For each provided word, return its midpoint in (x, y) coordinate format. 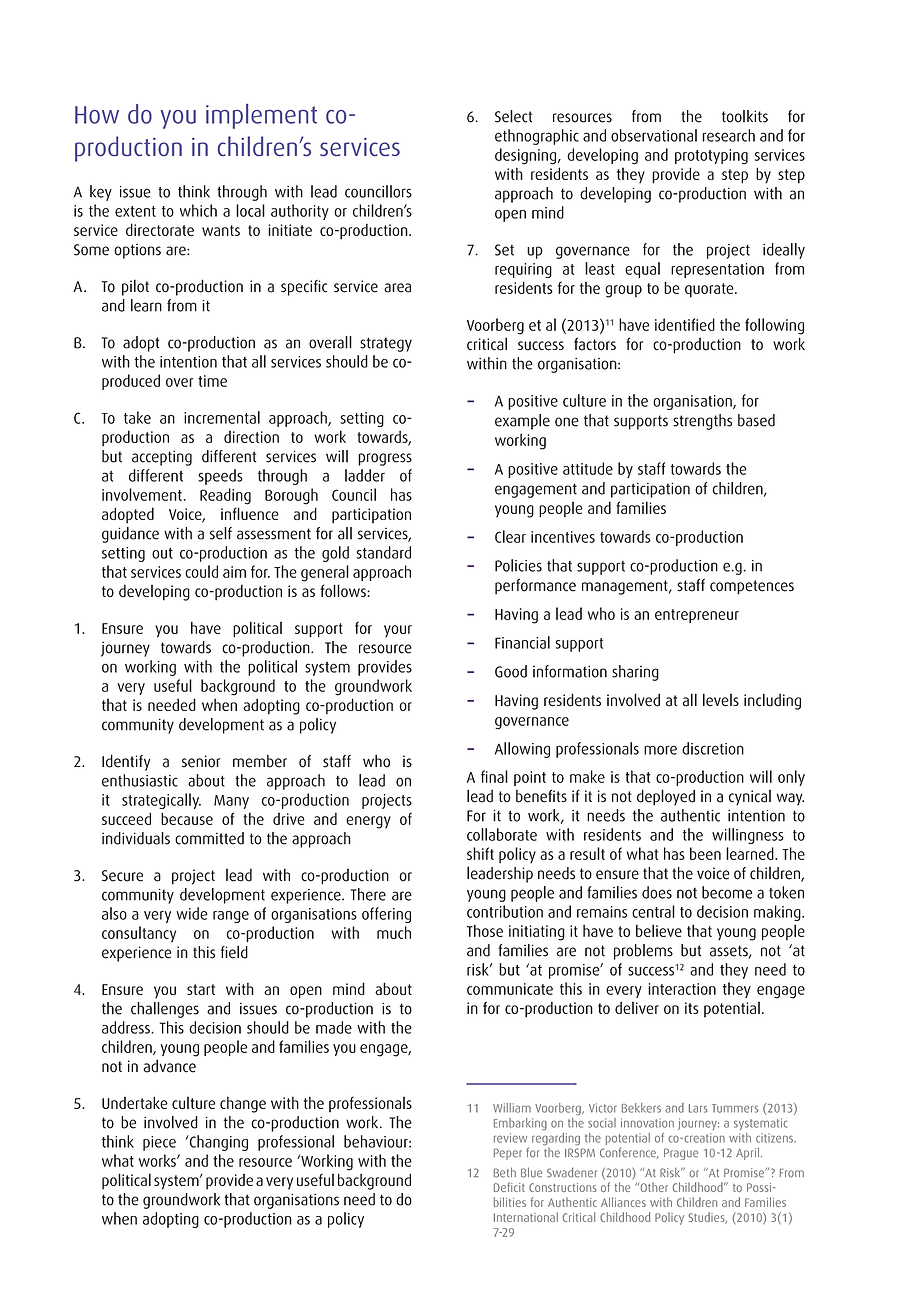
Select (513, 116)
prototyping (711, 157)
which (198, 210)
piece (159, 1143)
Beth (505, 1172)
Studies (707, 1218)
